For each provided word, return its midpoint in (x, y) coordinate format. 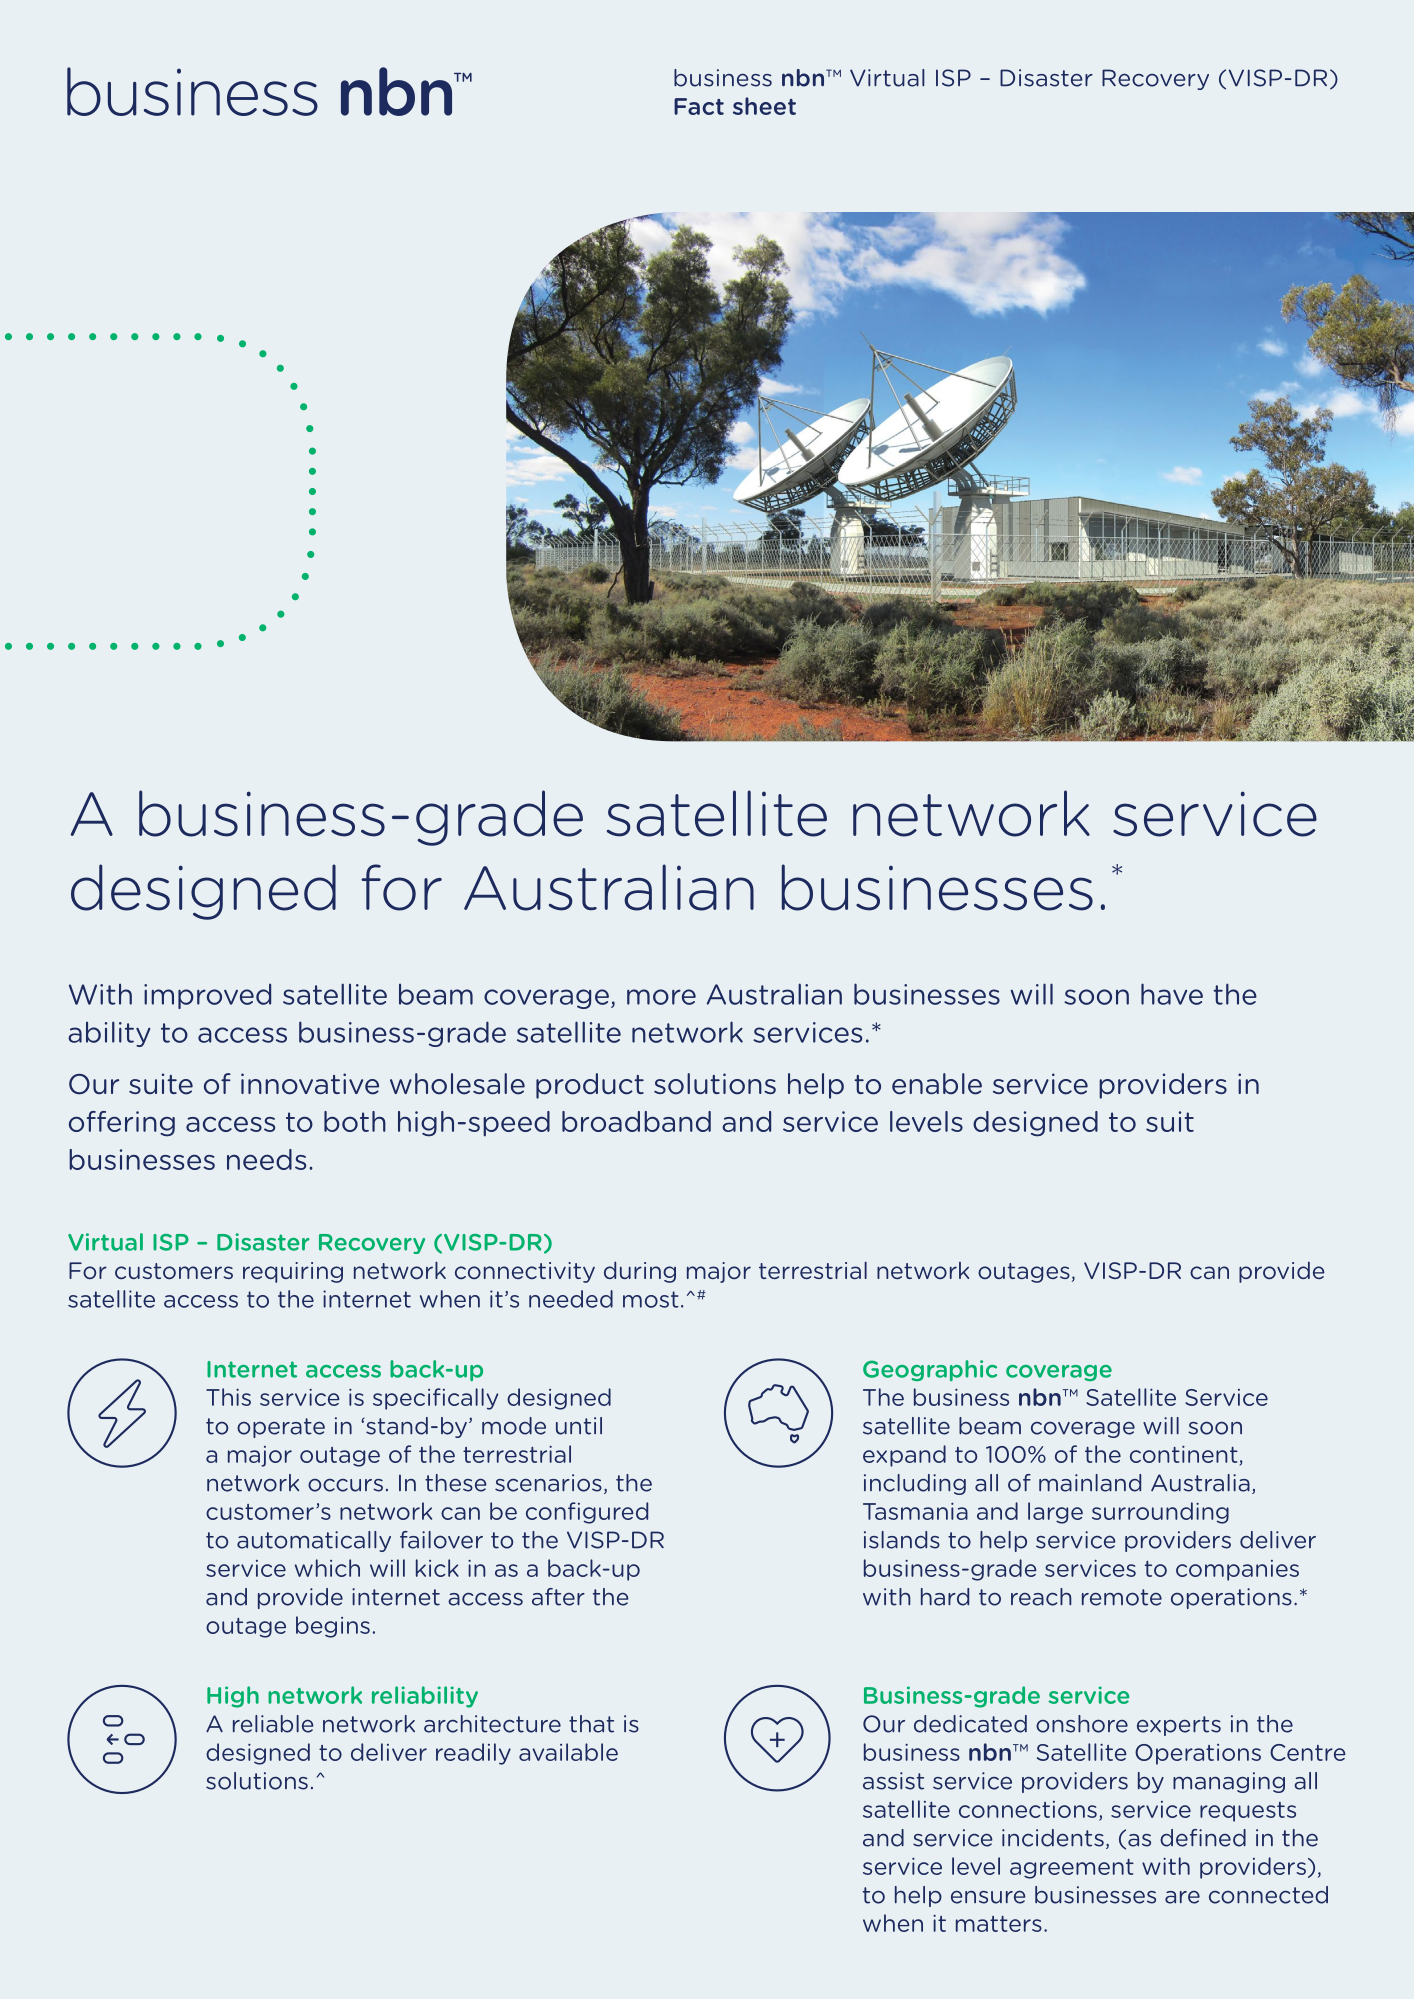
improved (207, 996)
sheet (764, 106)
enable (937, 1084)
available (568, 1752)
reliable (273, 1724)
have (1172, 994)
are (1182, 1897)
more (661, 997)
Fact (699, 106)
